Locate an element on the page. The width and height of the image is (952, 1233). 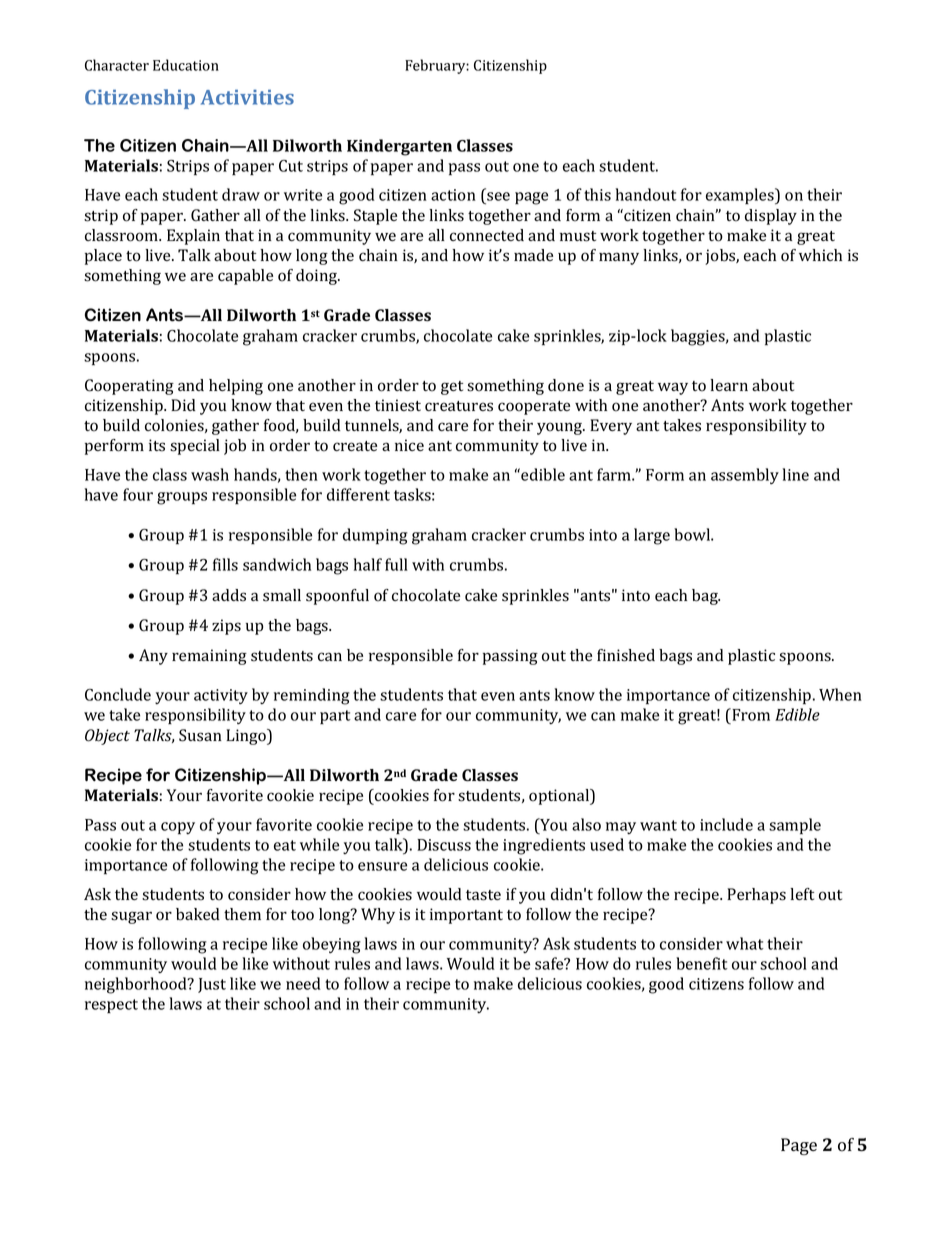
full is located at coordinates (396, 564).
